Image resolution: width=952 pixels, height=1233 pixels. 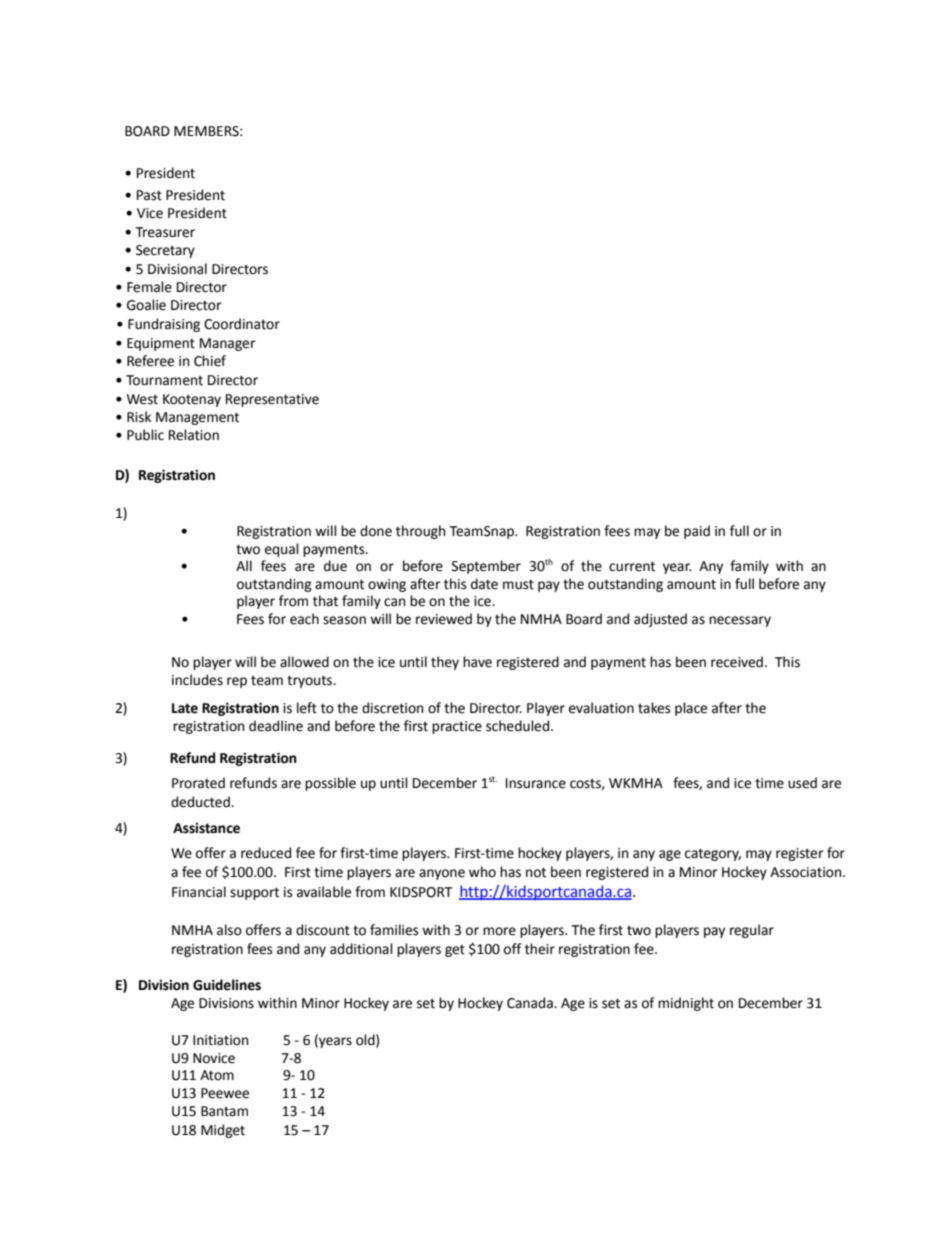 What do you see at coordinates (224, 1111) in the screenshot?
I see `Bantam` at bounding box center [224, 1111].
